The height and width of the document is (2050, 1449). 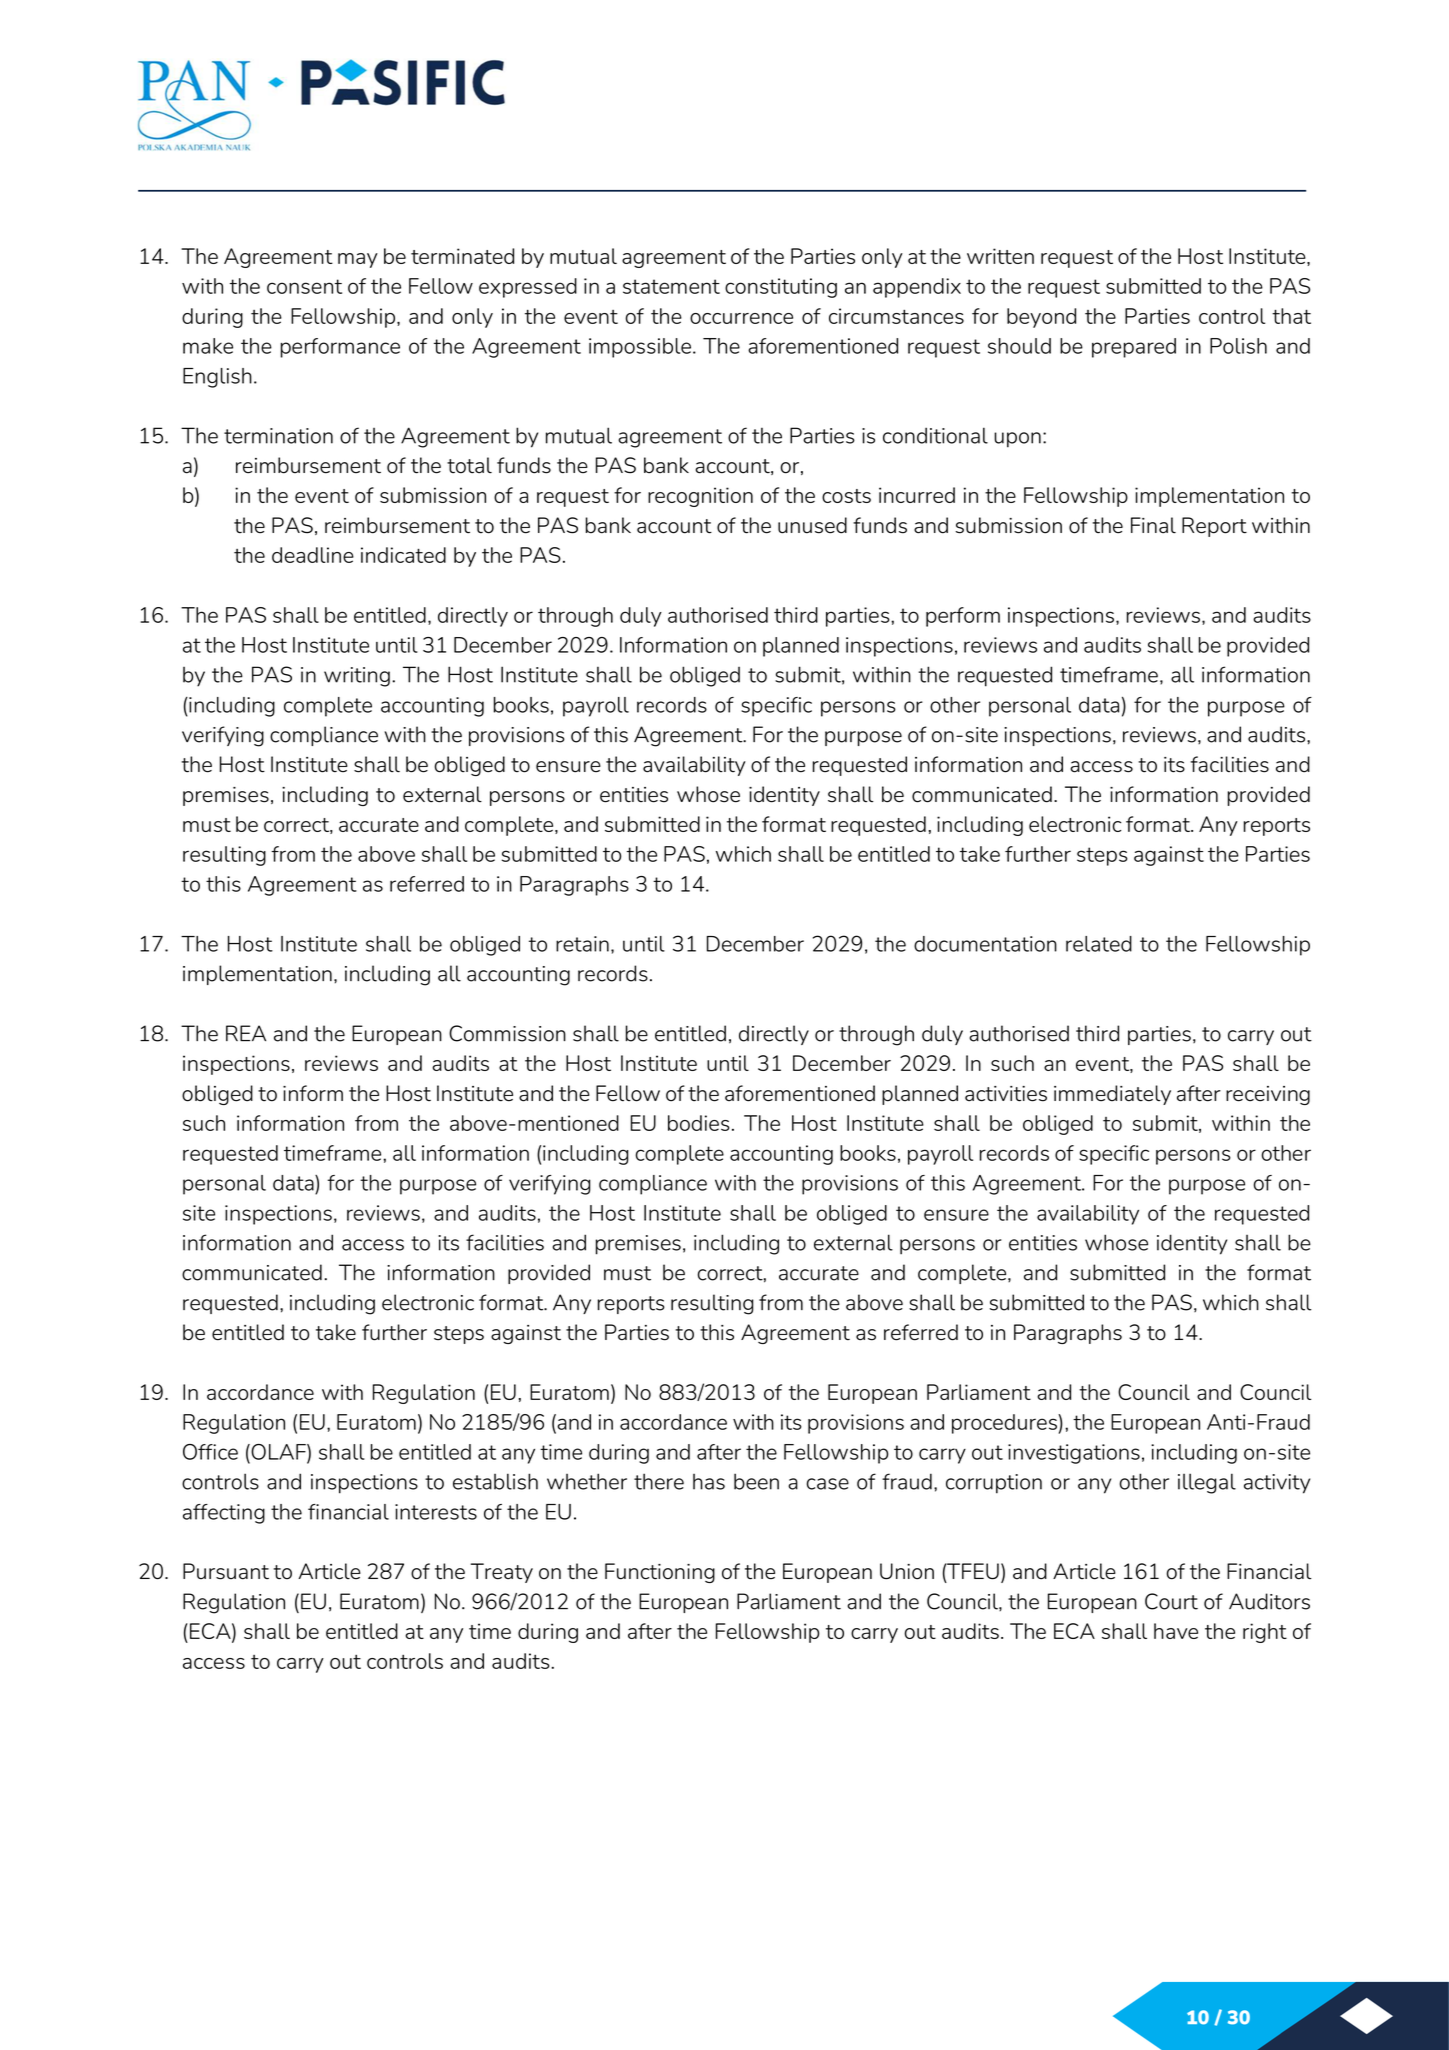 What do you see at coordinates (226, 1571) in the document?
I see `Pursuant` at bounding box center [226, 1571].
